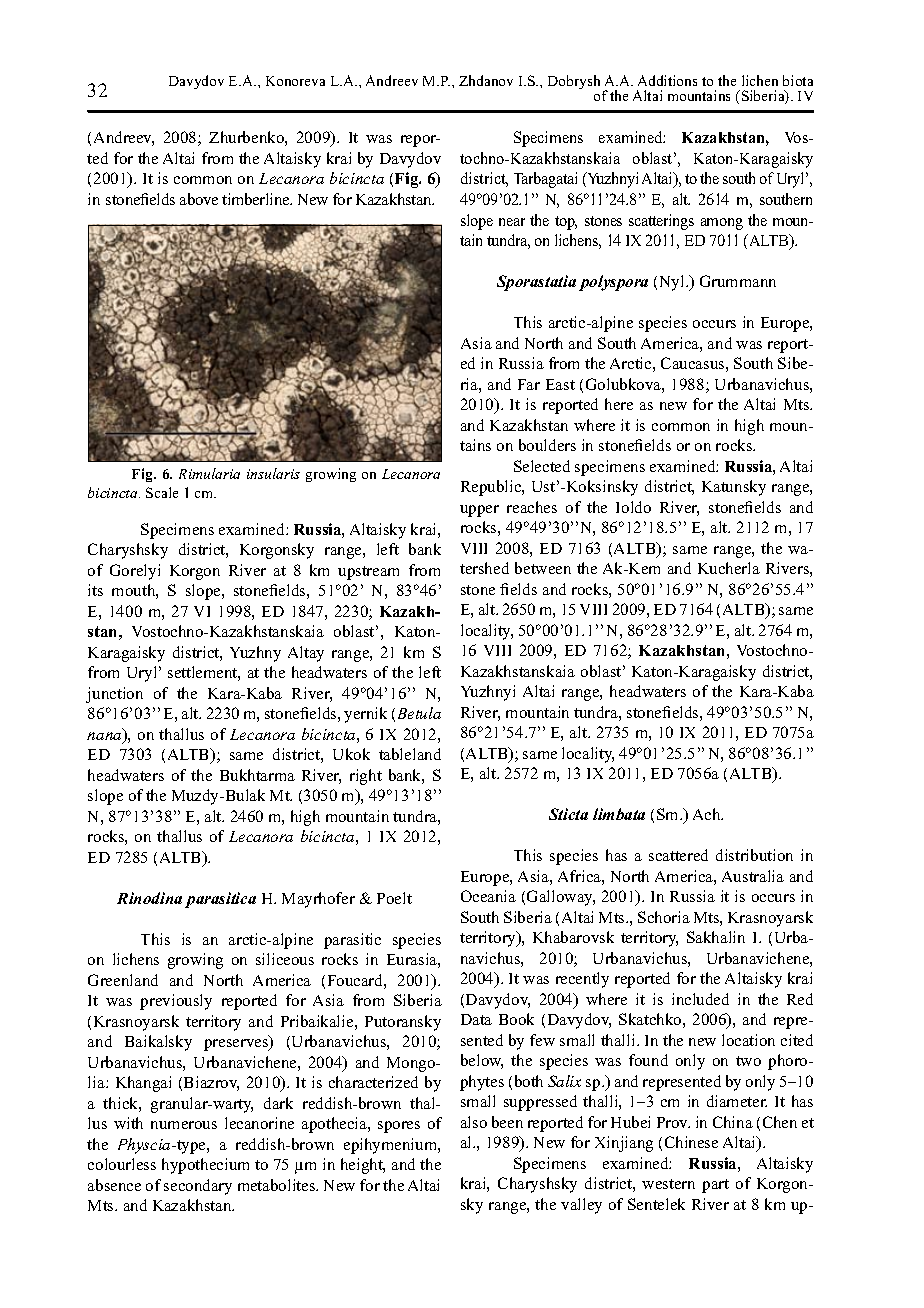  I want to click on scattered, so click(678, 855).
